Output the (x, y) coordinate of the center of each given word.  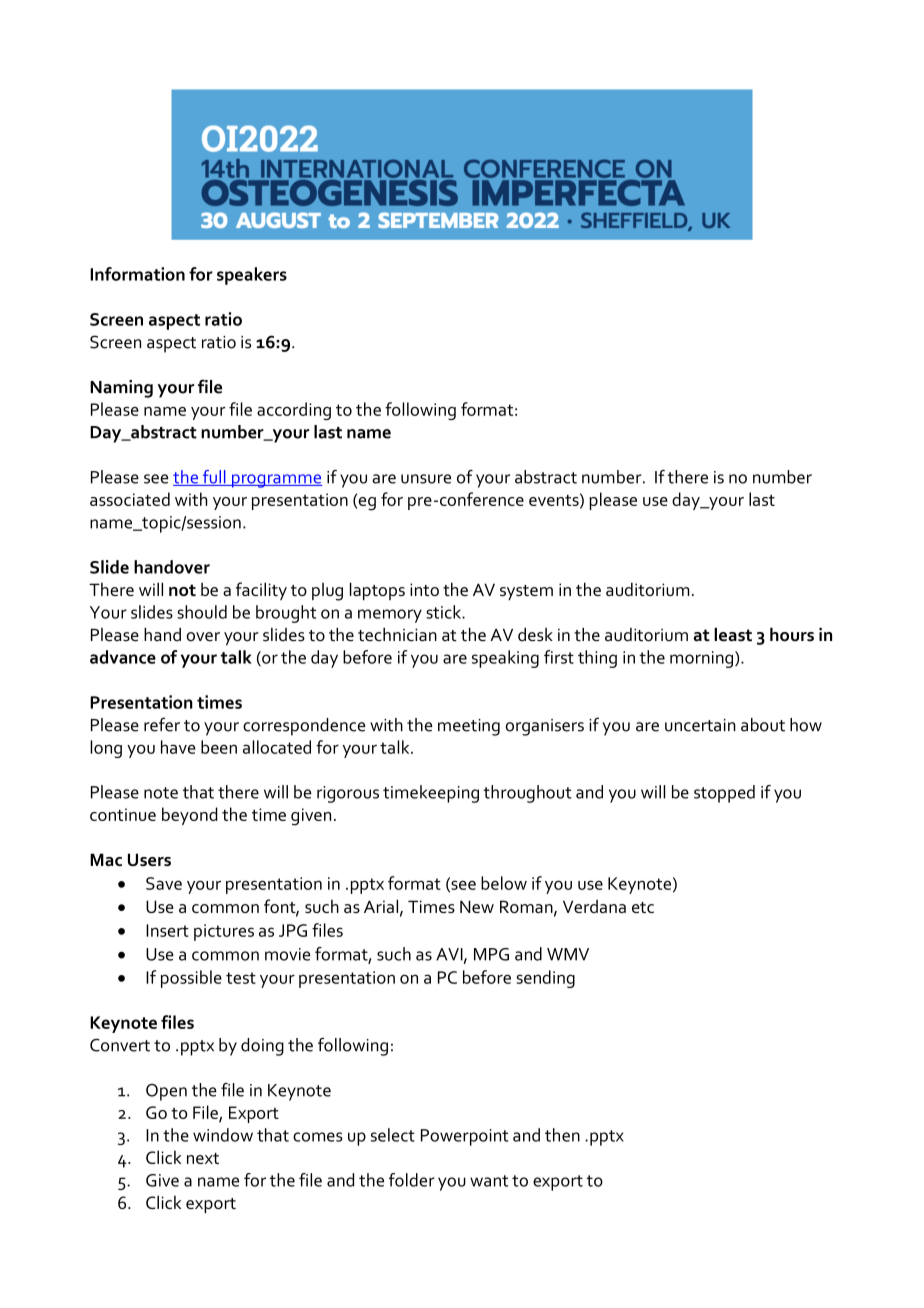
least (733, 635)
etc (643, 907)
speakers (252, 276)
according (294, 411)
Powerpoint (464, 1137)
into (424, 589)
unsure (426, 479)
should (202, 612)
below (504, 883)
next (203, 1158)
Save (164, 883)
